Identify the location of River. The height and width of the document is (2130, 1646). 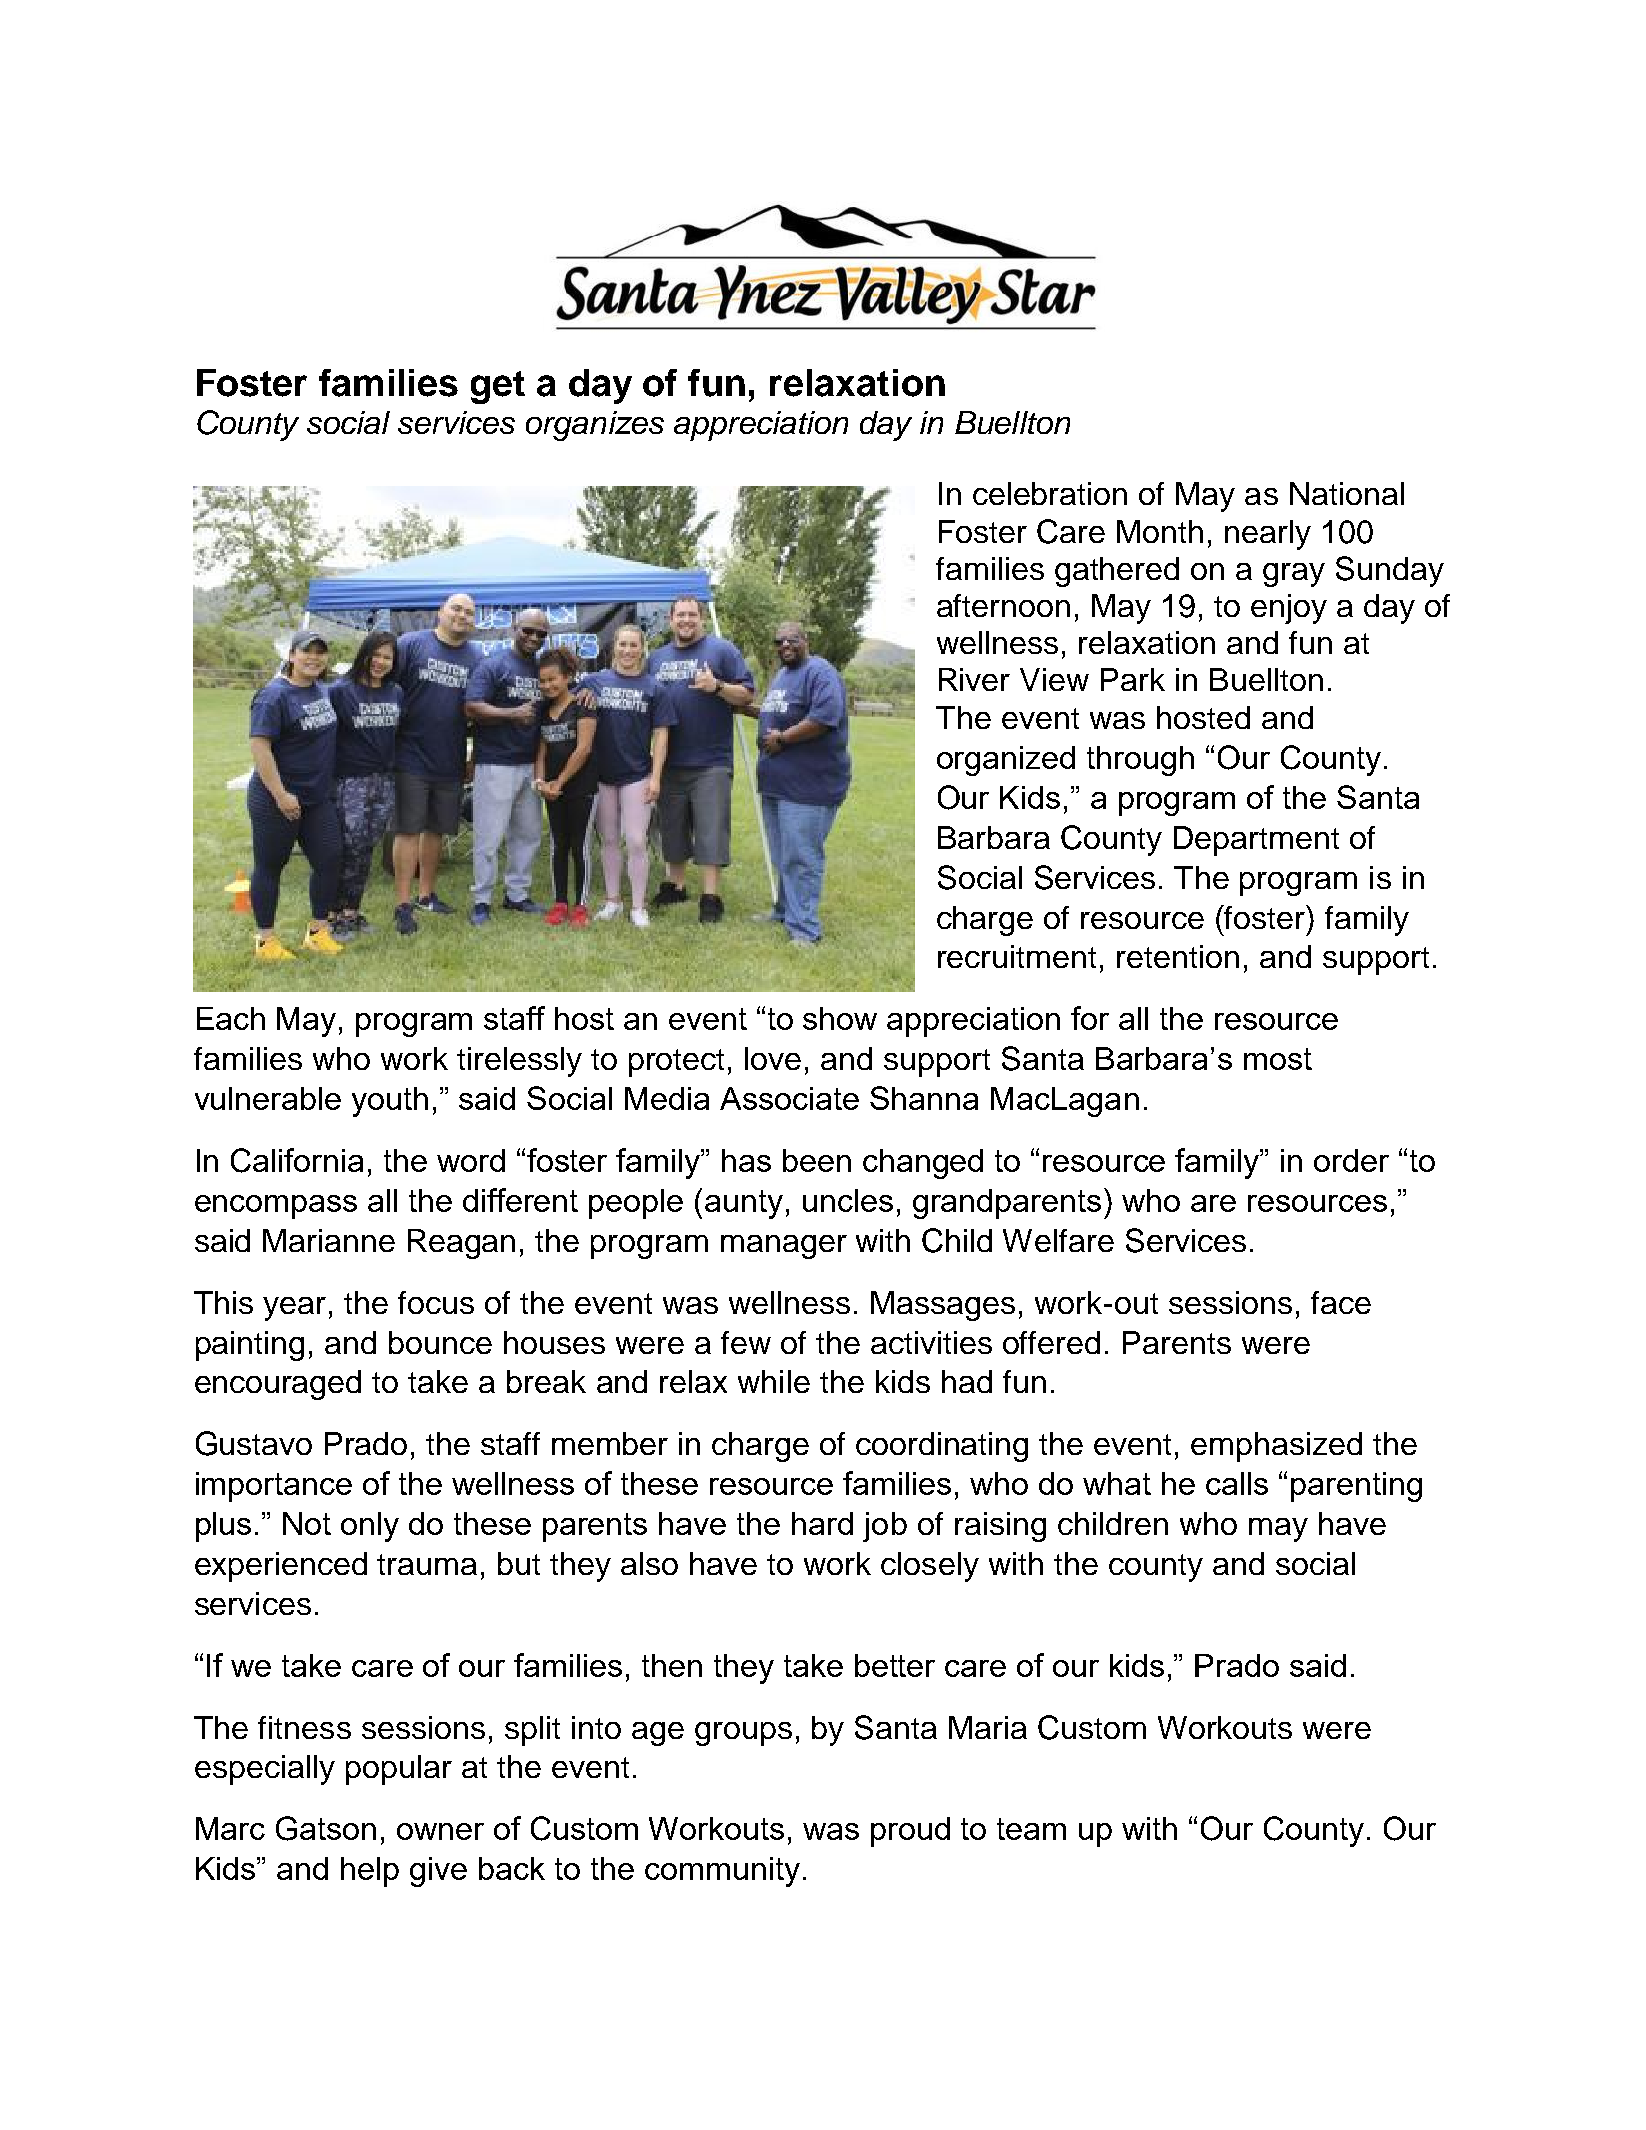
(974, 679).
